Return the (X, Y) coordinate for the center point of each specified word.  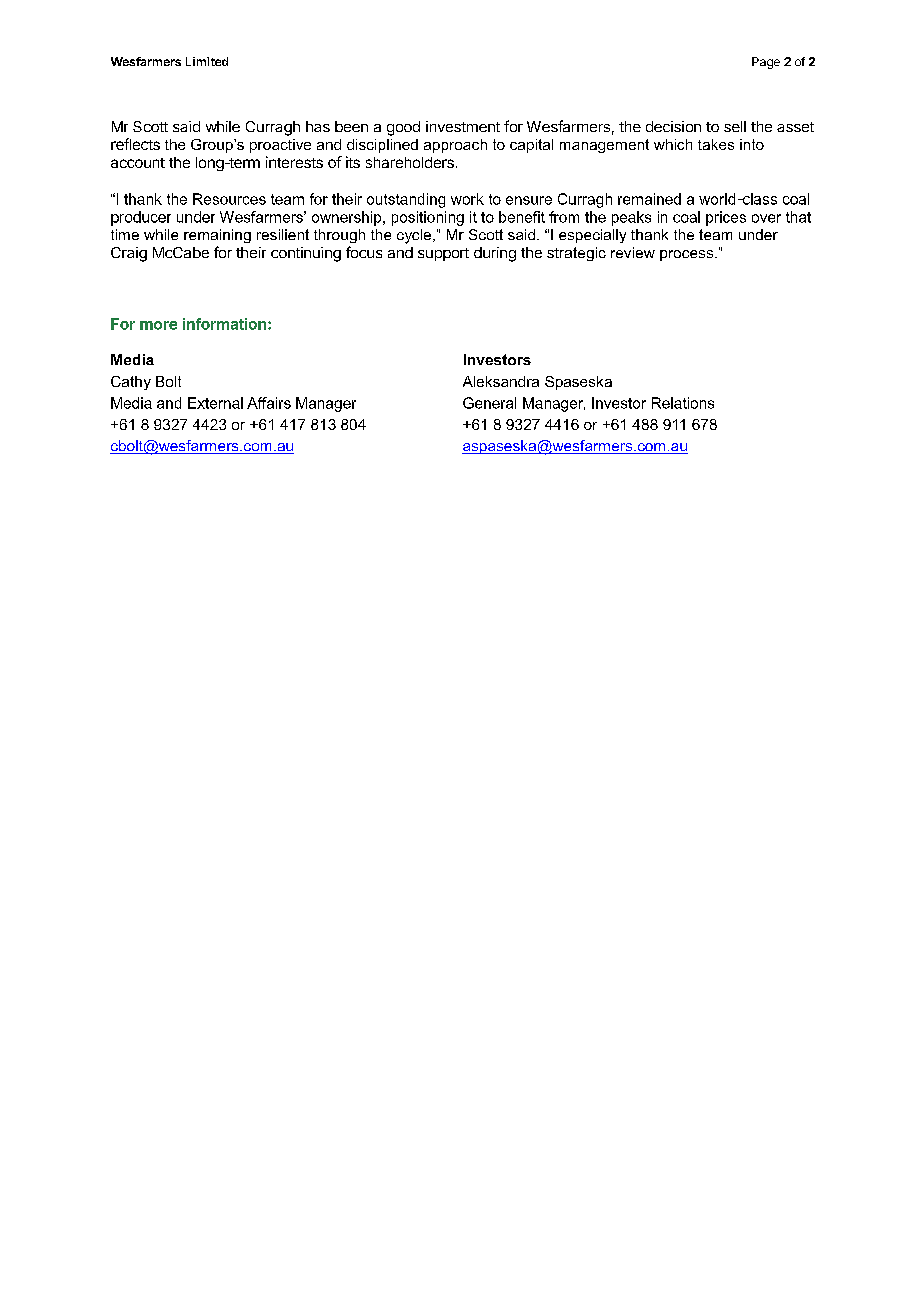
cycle (414, 236)
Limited (207, 61)
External (215, 403)
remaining (217, 236)
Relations (683, 403)
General (489, 403)
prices (726, 218)
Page (766, 63)
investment (463, 126)
